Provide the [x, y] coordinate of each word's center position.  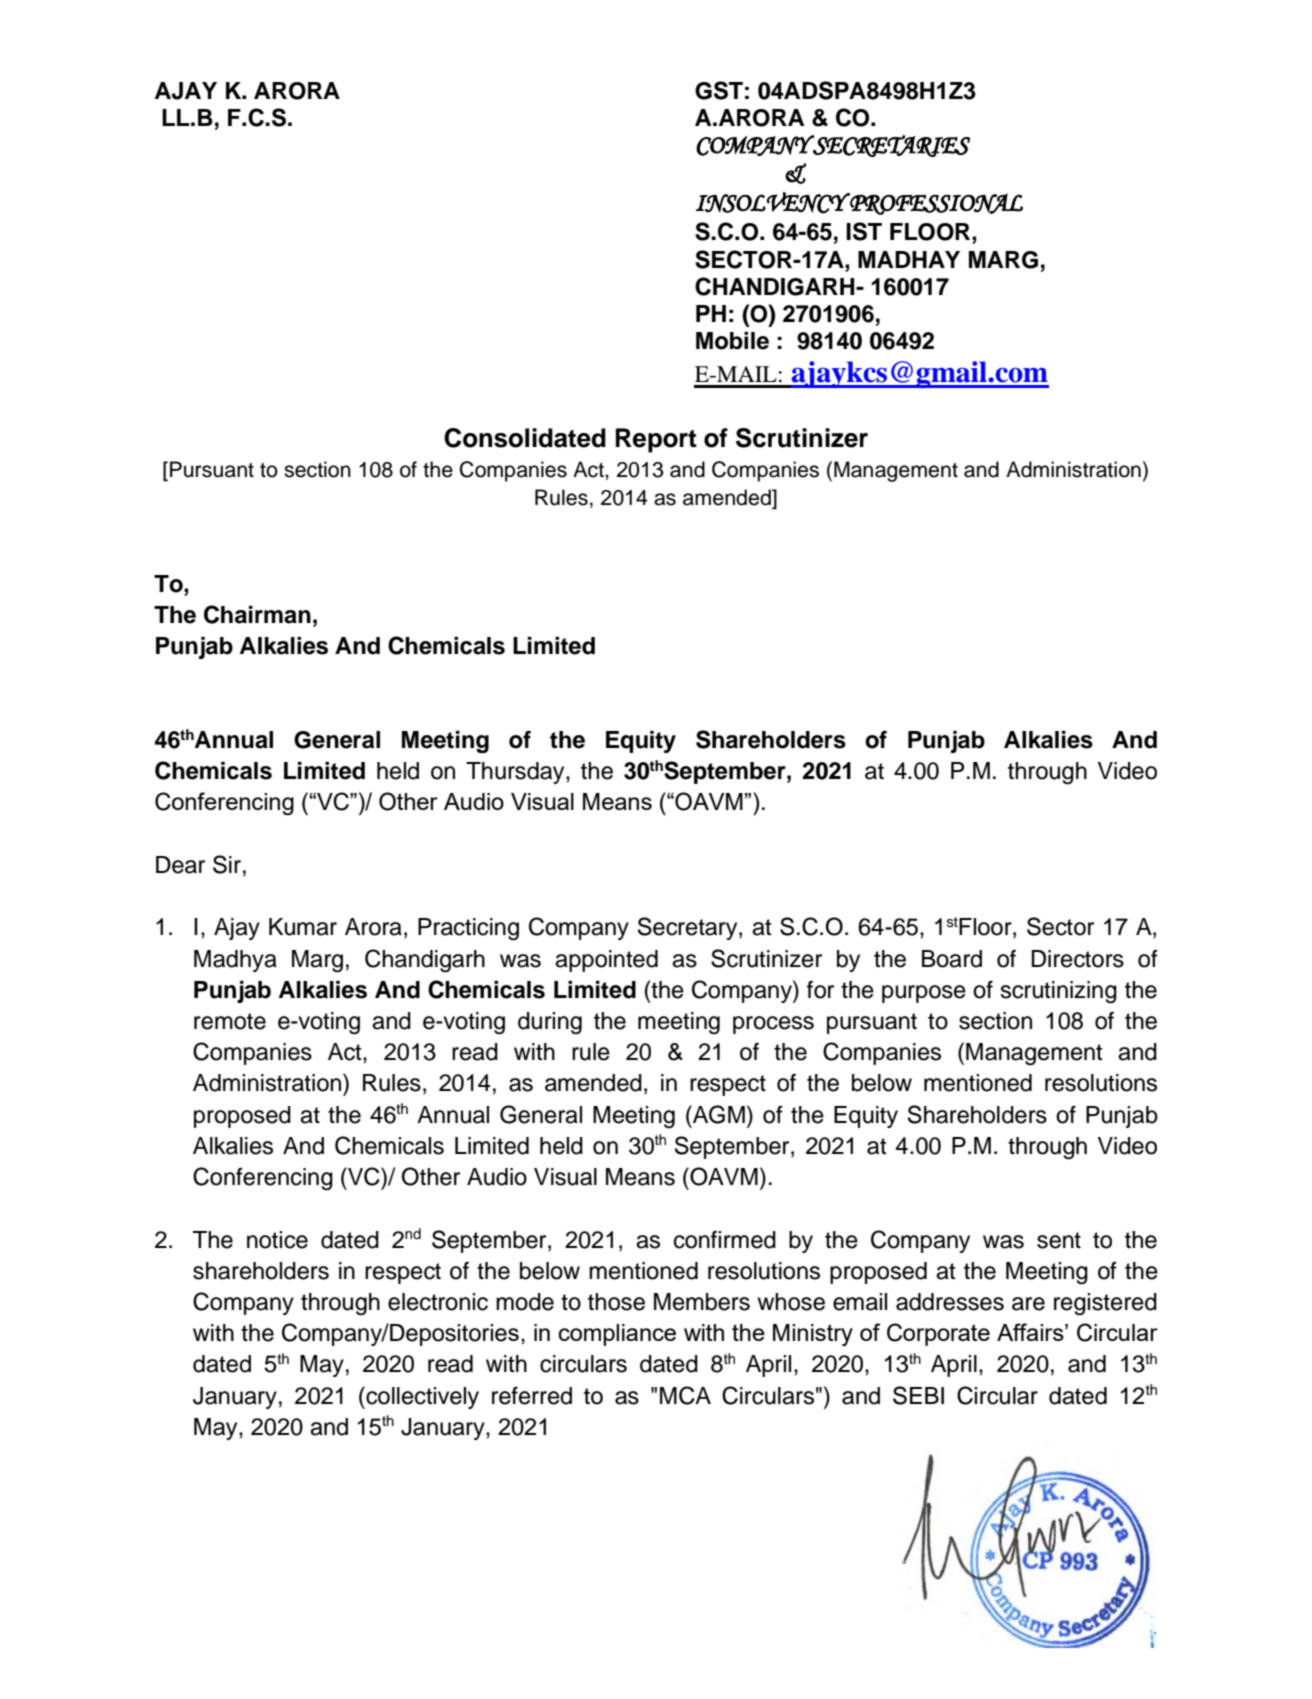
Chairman [257, 614]
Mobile [732, 340]
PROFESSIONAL [935, 204]
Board [952, 959]
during [550, 1023]
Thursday [516, 773]
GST [719, 90]
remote [230, 1021]
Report [656, 440]
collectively [421, 1397]
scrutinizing [1058, 992]
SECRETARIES [890, 146]
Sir [227, 864]
